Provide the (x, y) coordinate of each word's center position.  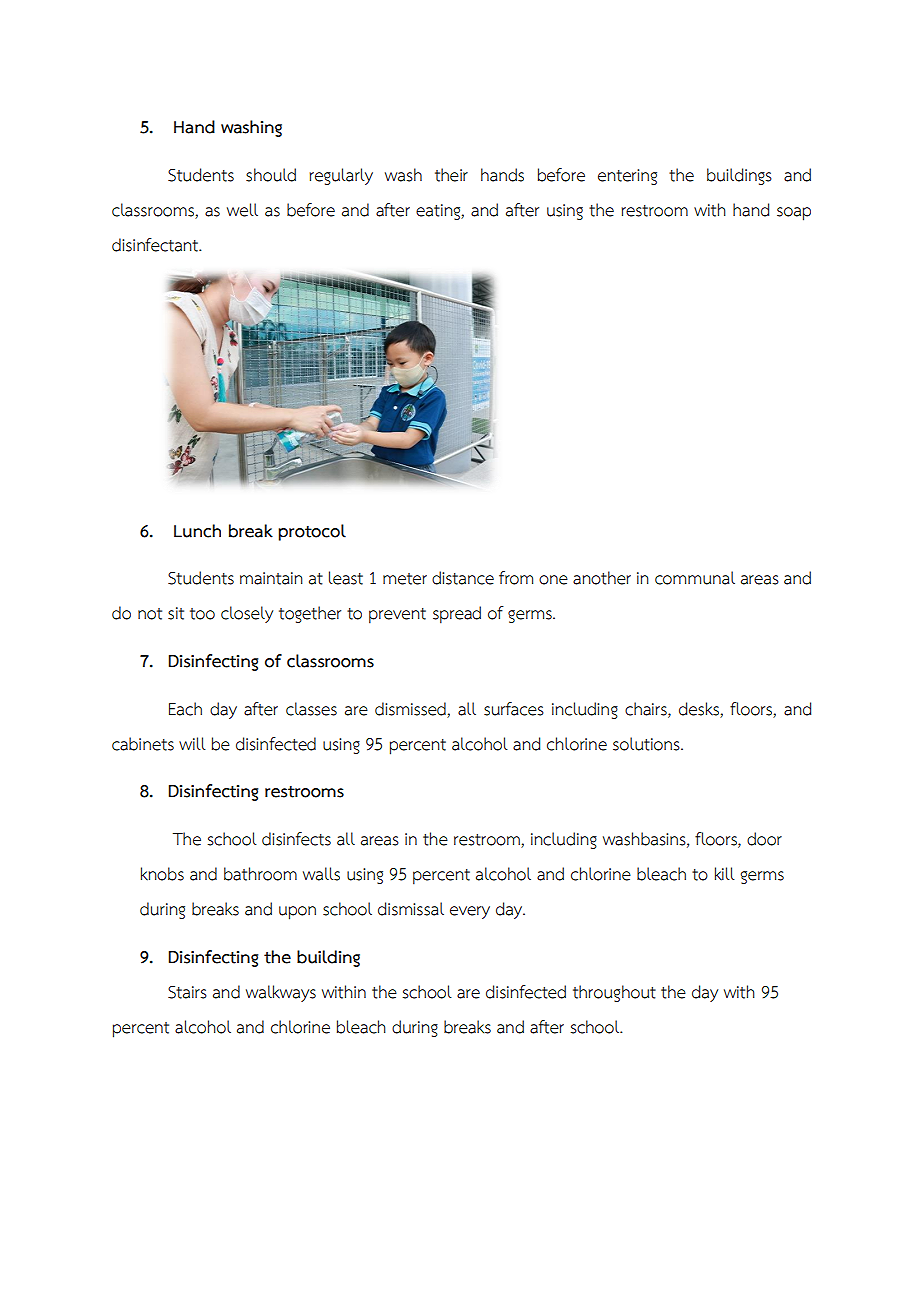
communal (695, 578)
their (451, 175)
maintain (271, 578)
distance (463, 578)
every (470, 912)
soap (794, 214)
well (242, 210)
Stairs (187, 992)
